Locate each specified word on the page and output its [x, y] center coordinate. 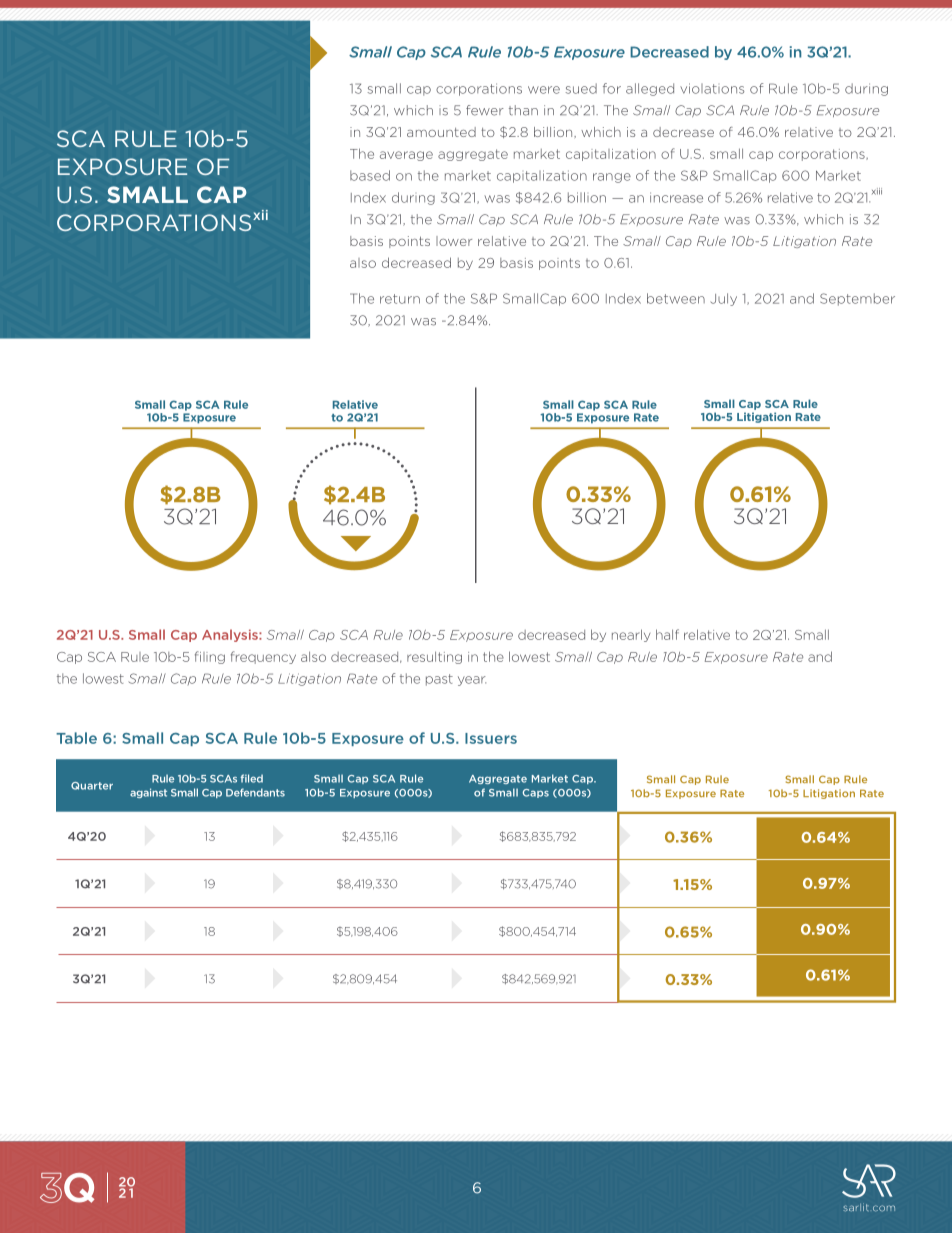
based [370, 175]
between [676, 298]
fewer [485, 110]
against [148, 793]
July [723, 299]
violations [712, 88]
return [400, 299]
